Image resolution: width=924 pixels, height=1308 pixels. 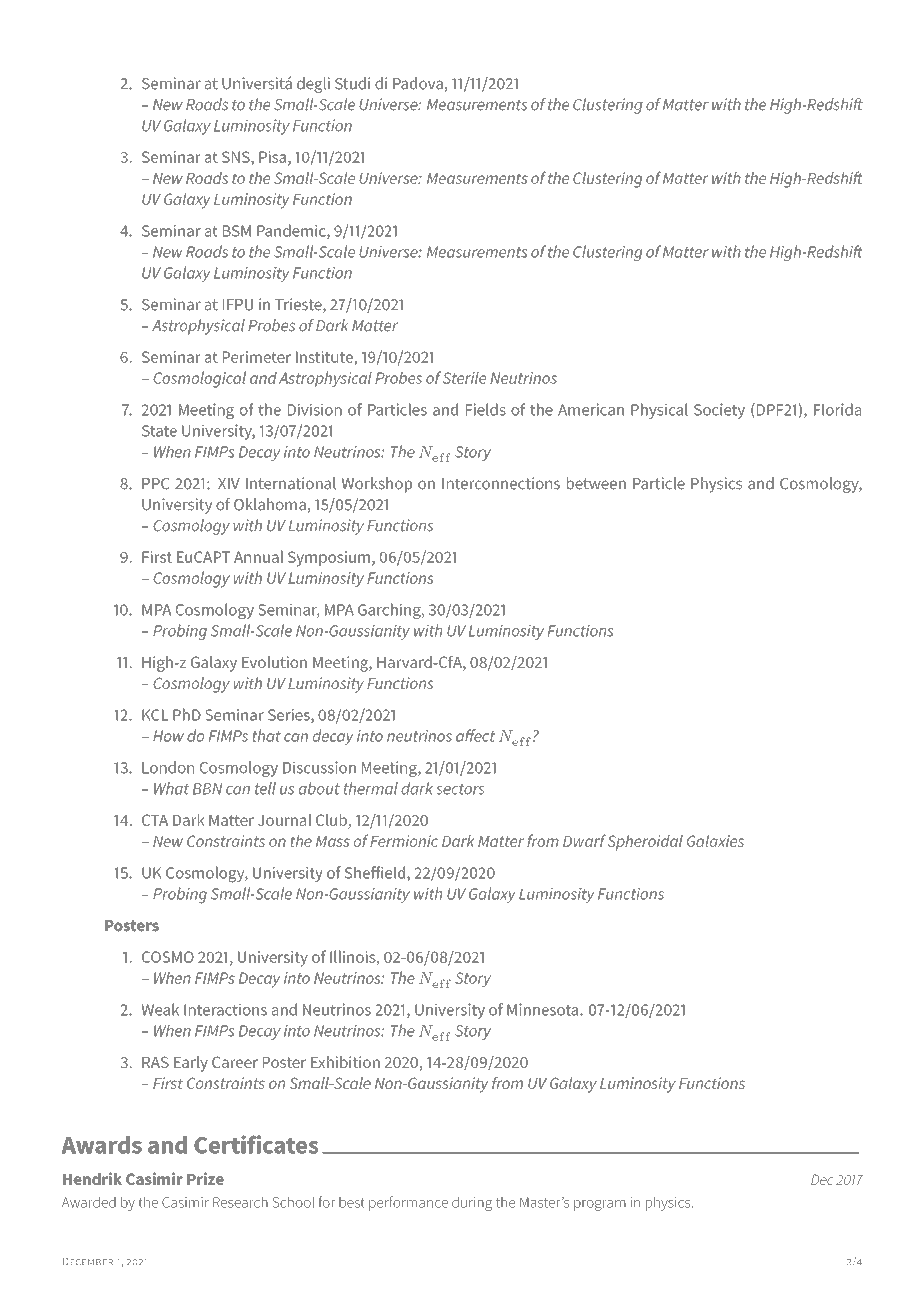 What do you see at coordinates (472, 1203) in the image?
I see `during` at bounding box center [472, 1203].
